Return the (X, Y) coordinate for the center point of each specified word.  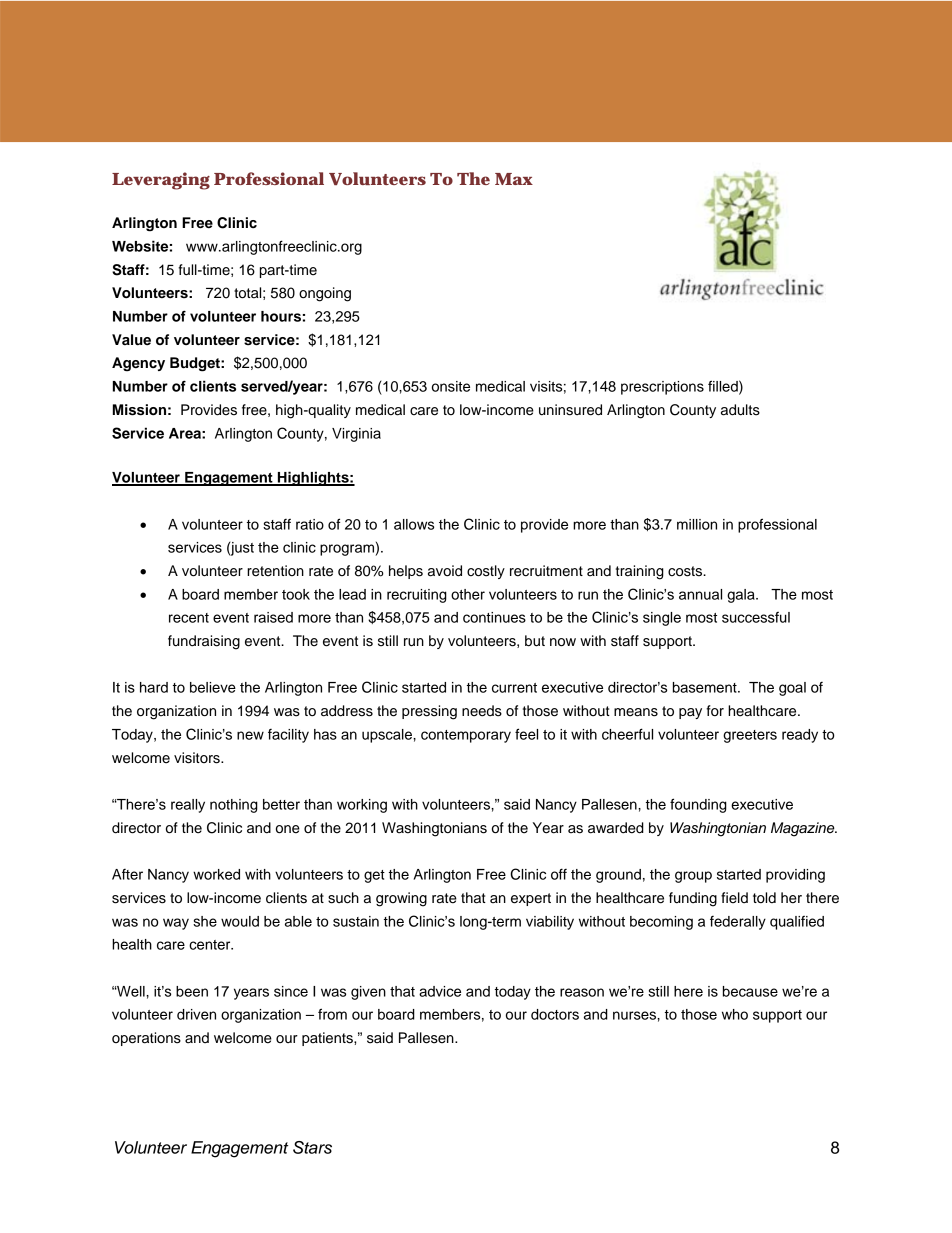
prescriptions (662, 388)
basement (706, 687)
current (514, 688)
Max (514, 179)
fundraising (204, 642)
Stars (312, 1147)
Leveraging (161, 181)
